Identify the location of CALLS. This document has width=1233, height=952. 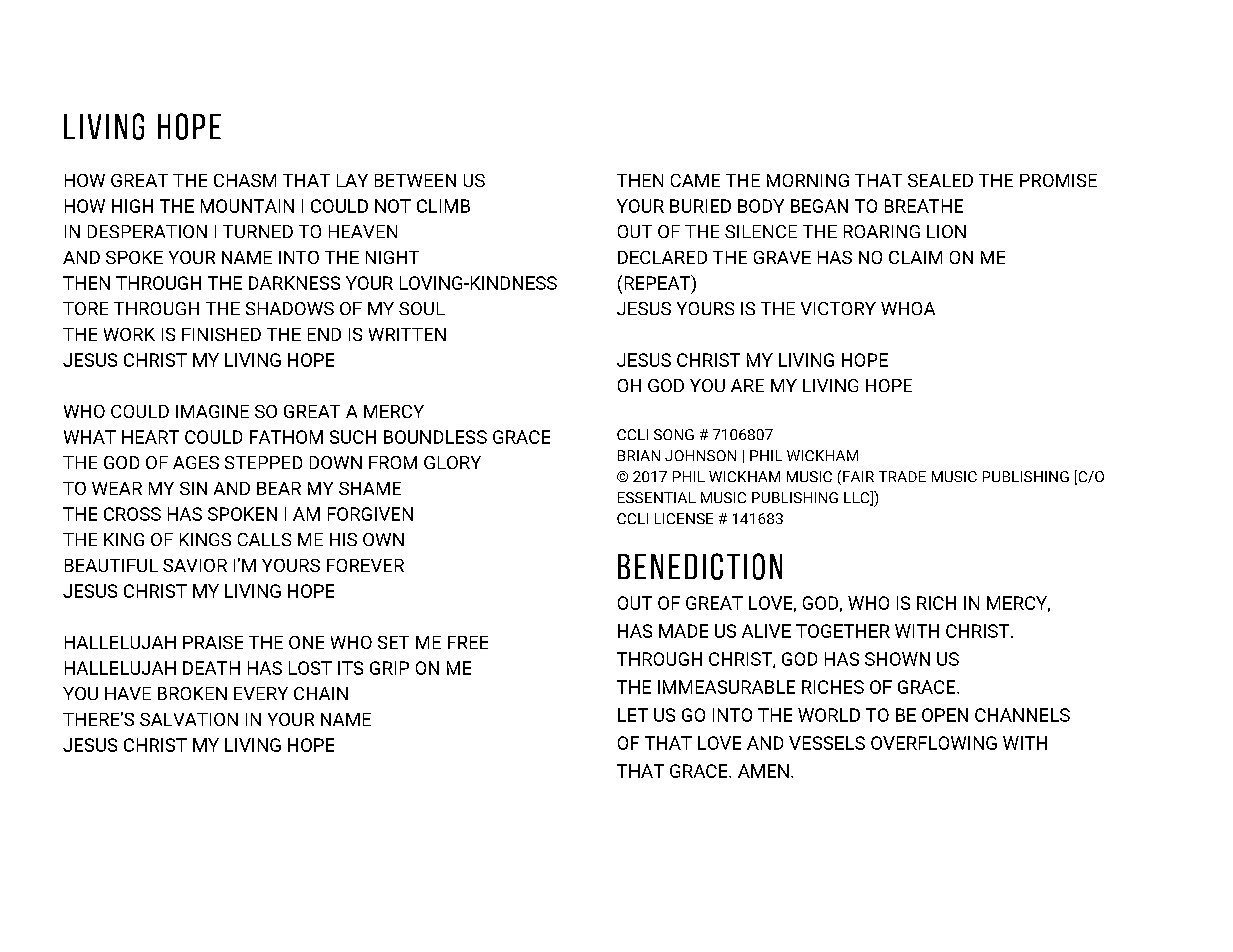
(264, 539).
